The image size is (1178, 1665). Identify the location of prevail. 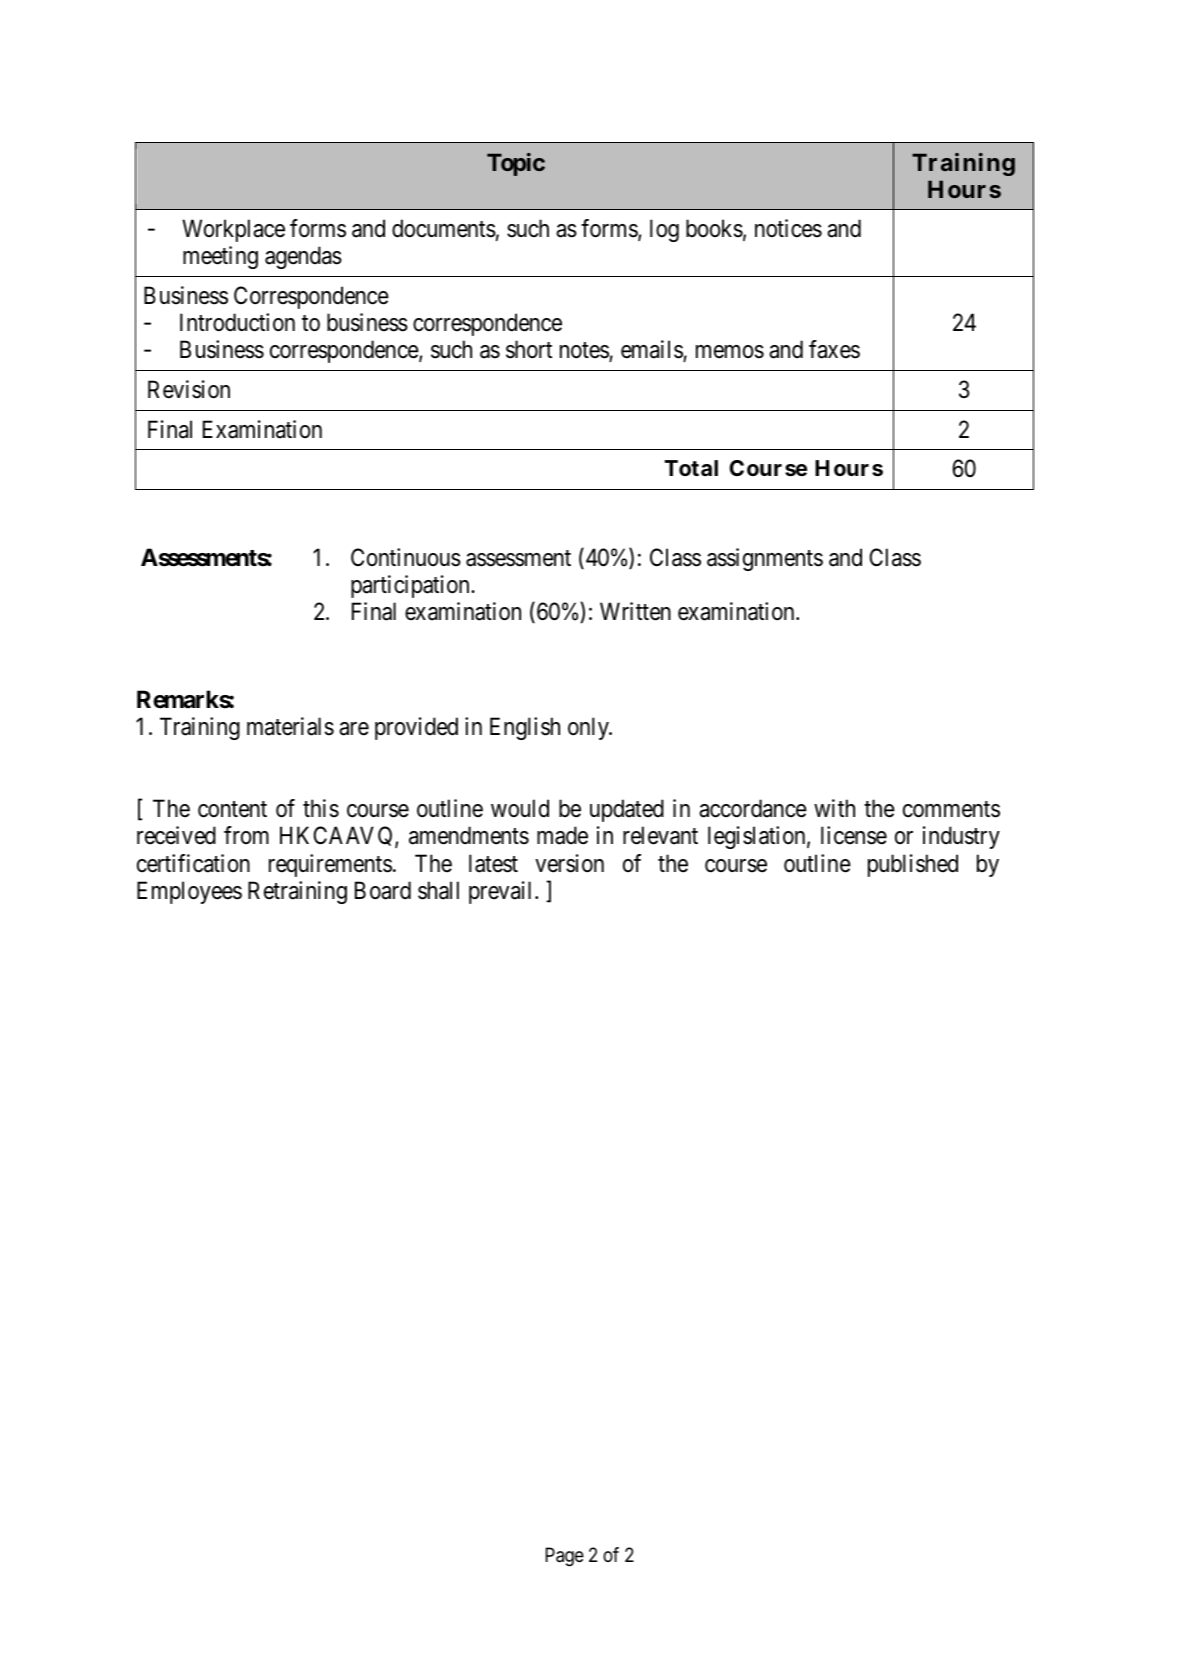
(502, 892).
